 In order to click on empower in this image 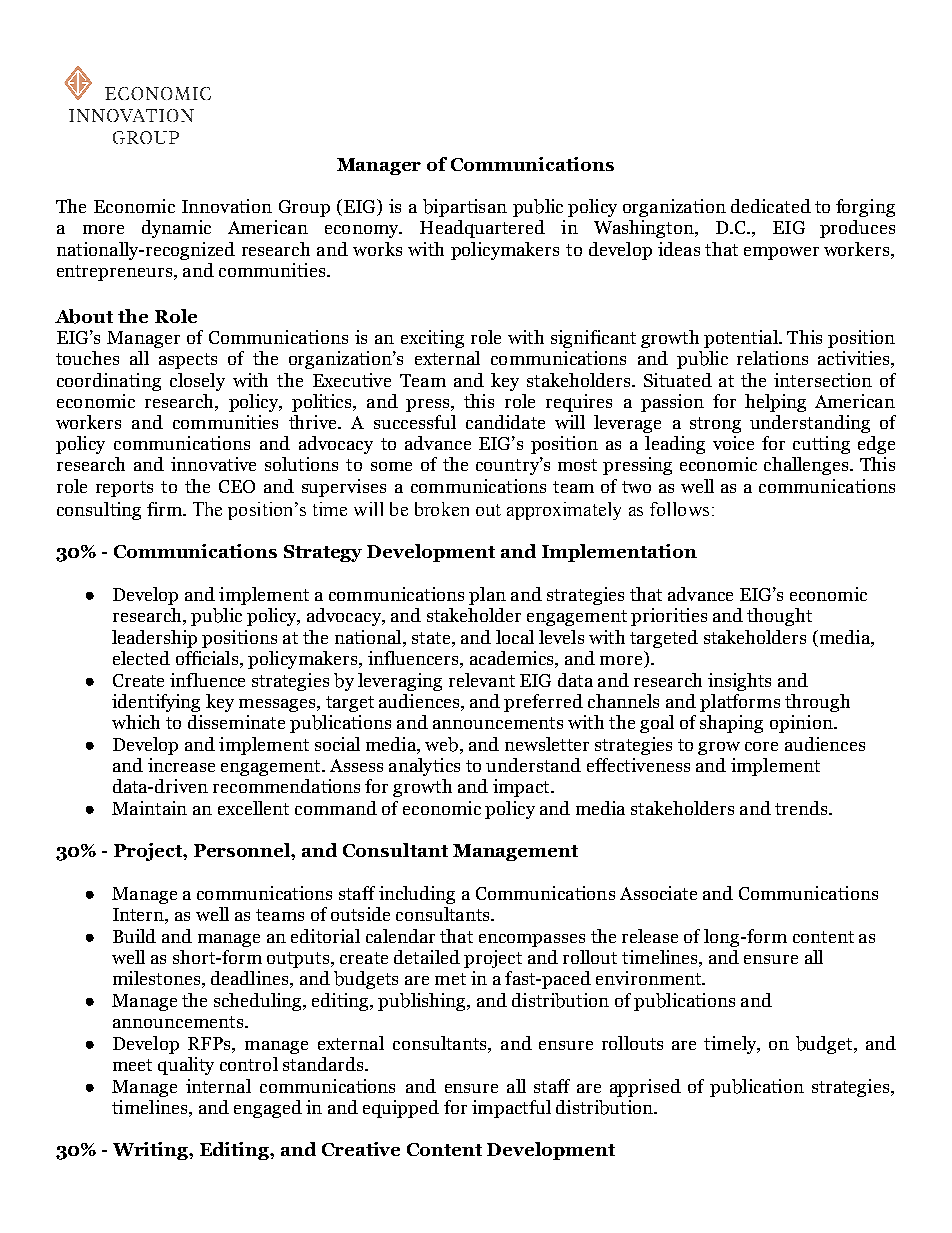, I will do `click(781, 253)`.
